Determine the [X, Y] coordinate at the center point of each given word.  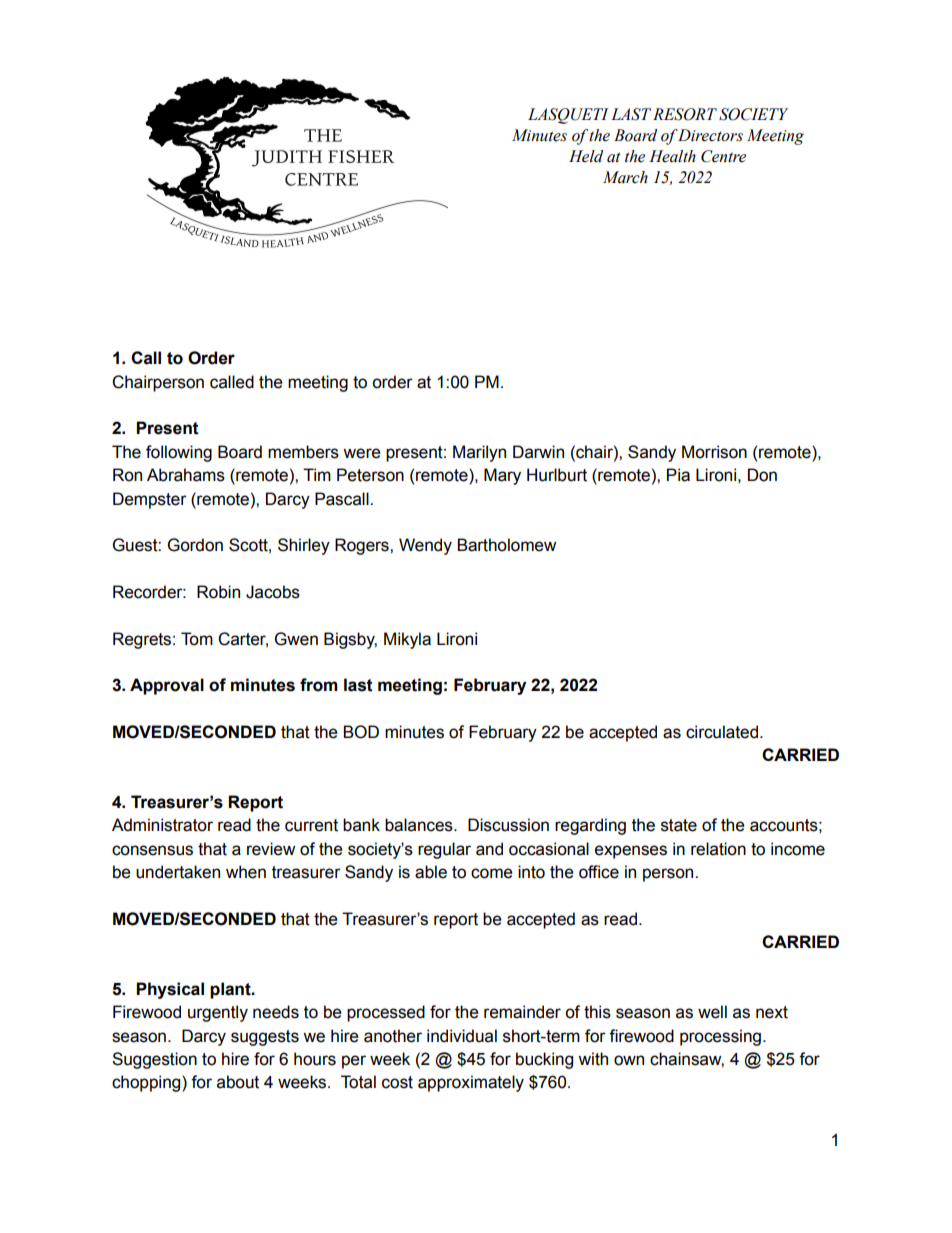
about [238, 1082]
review [271, 849]
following [179, 453]
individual [462, 1036]
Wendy [425, 546]
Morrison [714, 452]
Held [586, 156]
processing [720, 1037]
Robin [218, 592]
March [625, 177]
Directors [710, 135]
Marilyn [479, 453]
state [679, 825]
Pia [678, 475]
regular [444, 850]
